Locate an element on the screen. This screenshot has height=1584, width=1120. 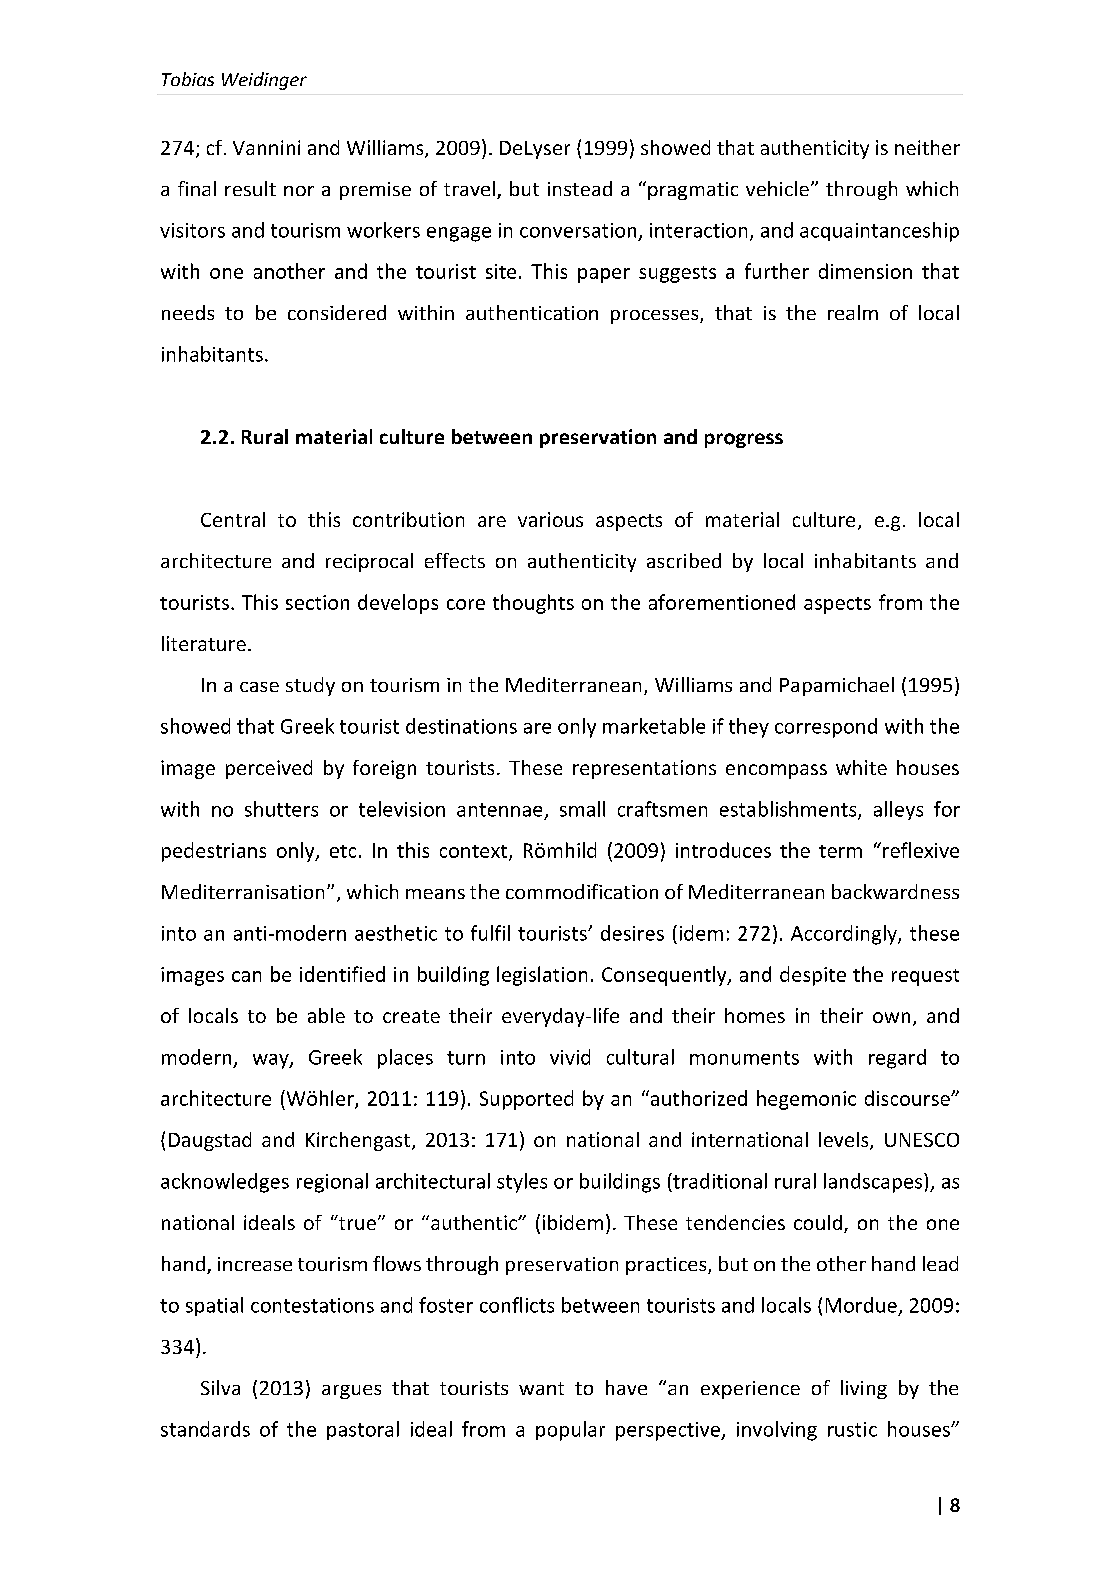
Central is located at coordinates (233, 519).
